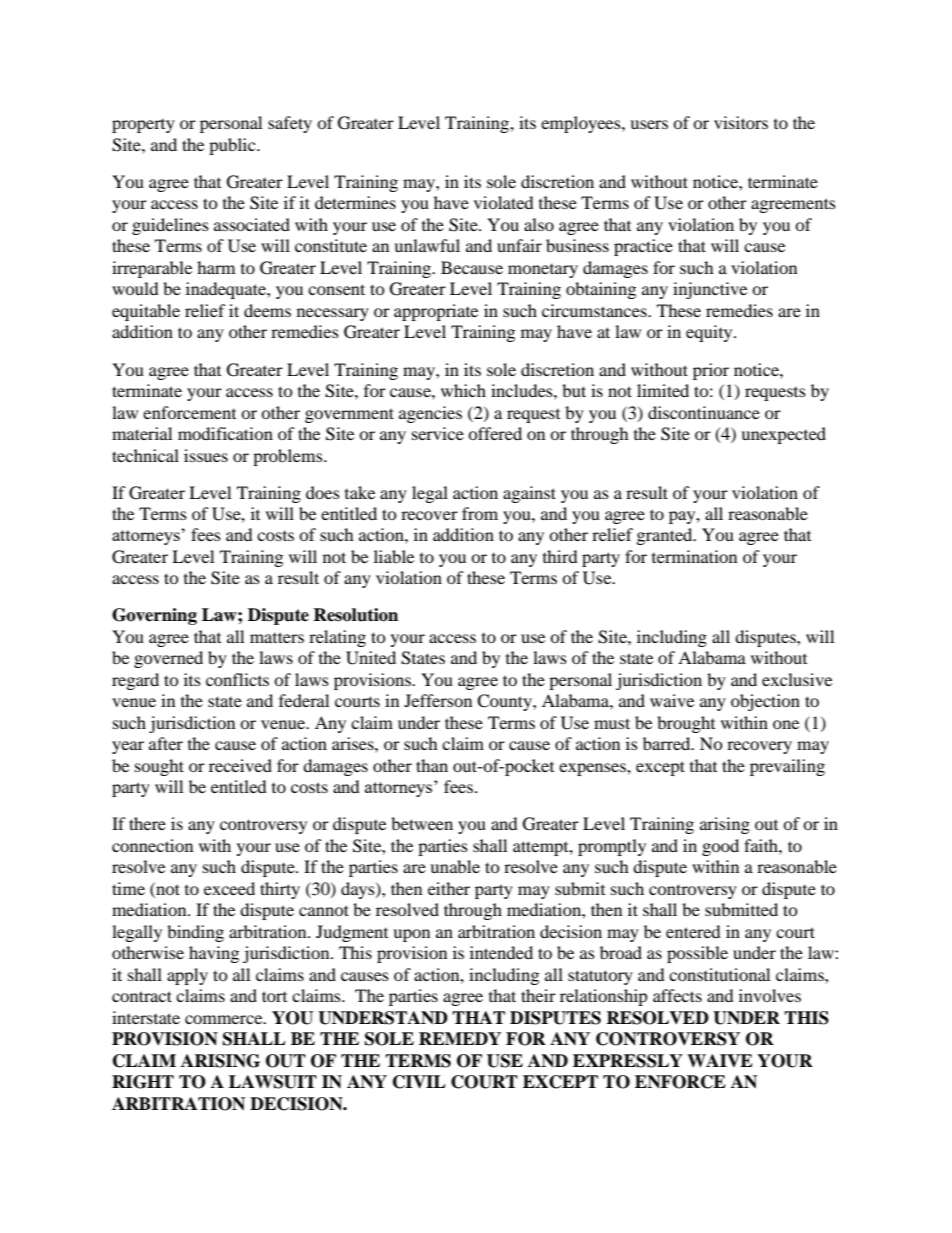 The image size is (952, 1233). I want to click on termination, so click(694, 556).
